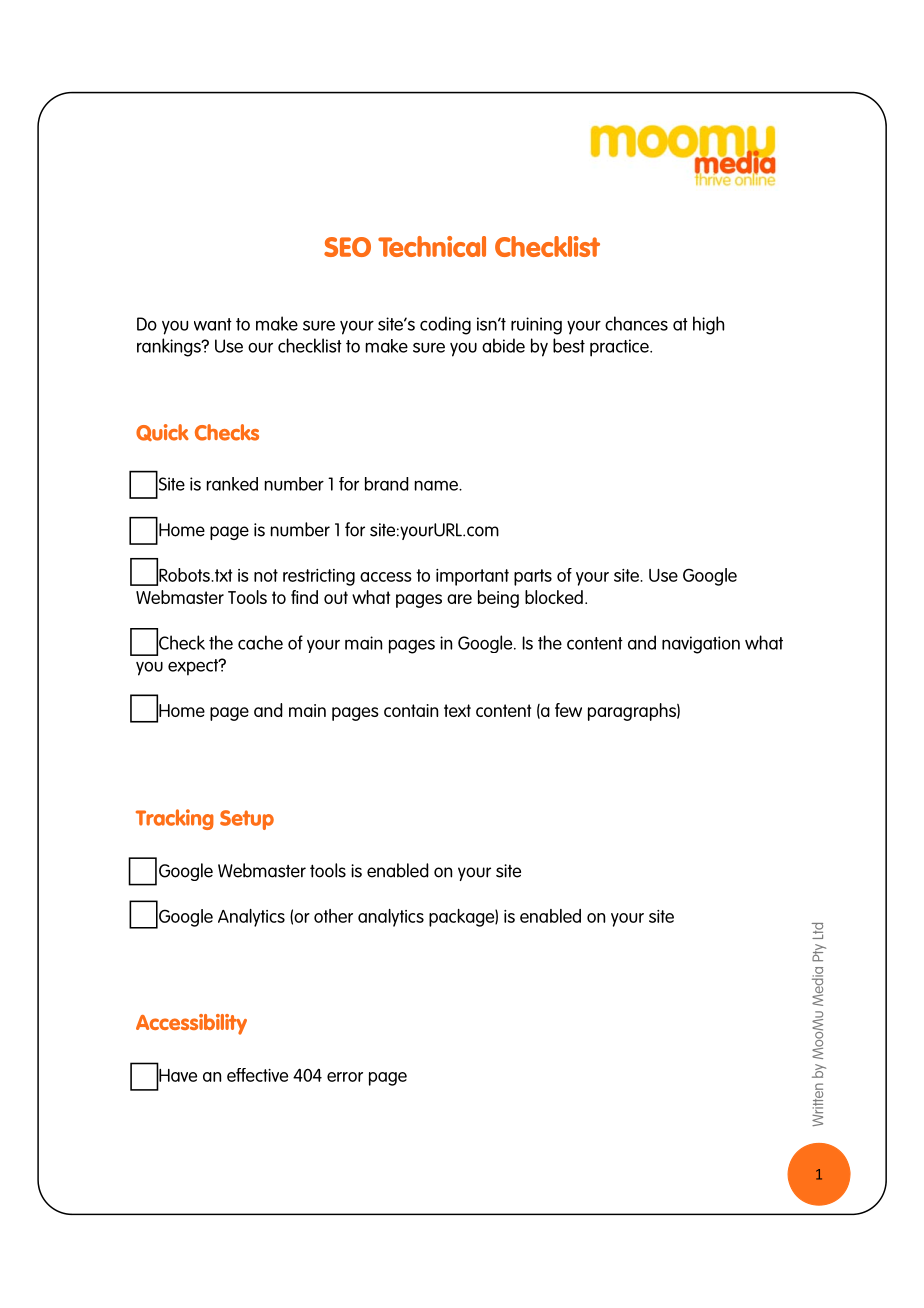 The height and width of the image is (1308, 924). Describe the element at coordinates (257, 1075) in the image. I see `effective` at that location.
